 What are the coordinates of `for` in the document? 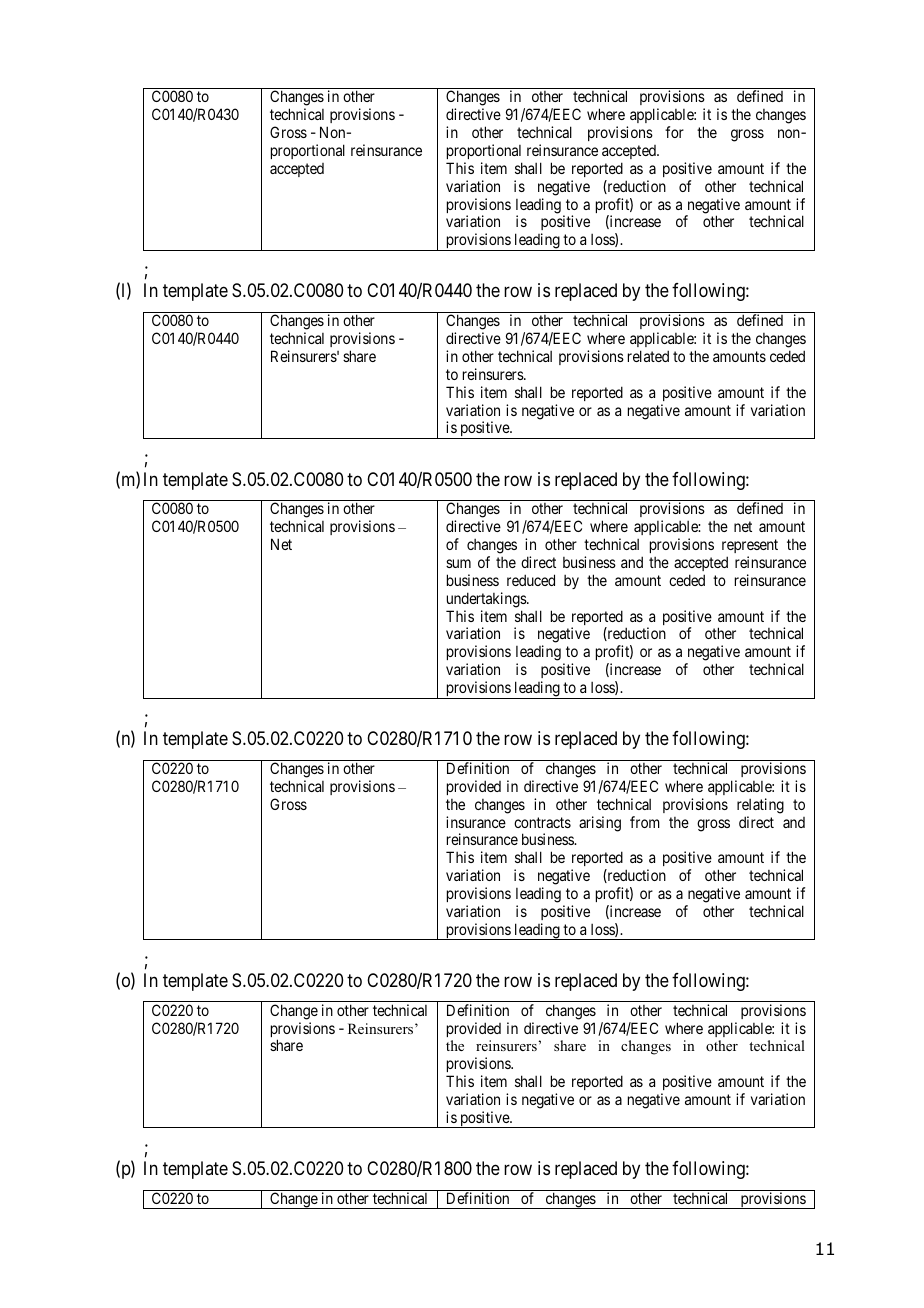 It's located at (674, 132).
